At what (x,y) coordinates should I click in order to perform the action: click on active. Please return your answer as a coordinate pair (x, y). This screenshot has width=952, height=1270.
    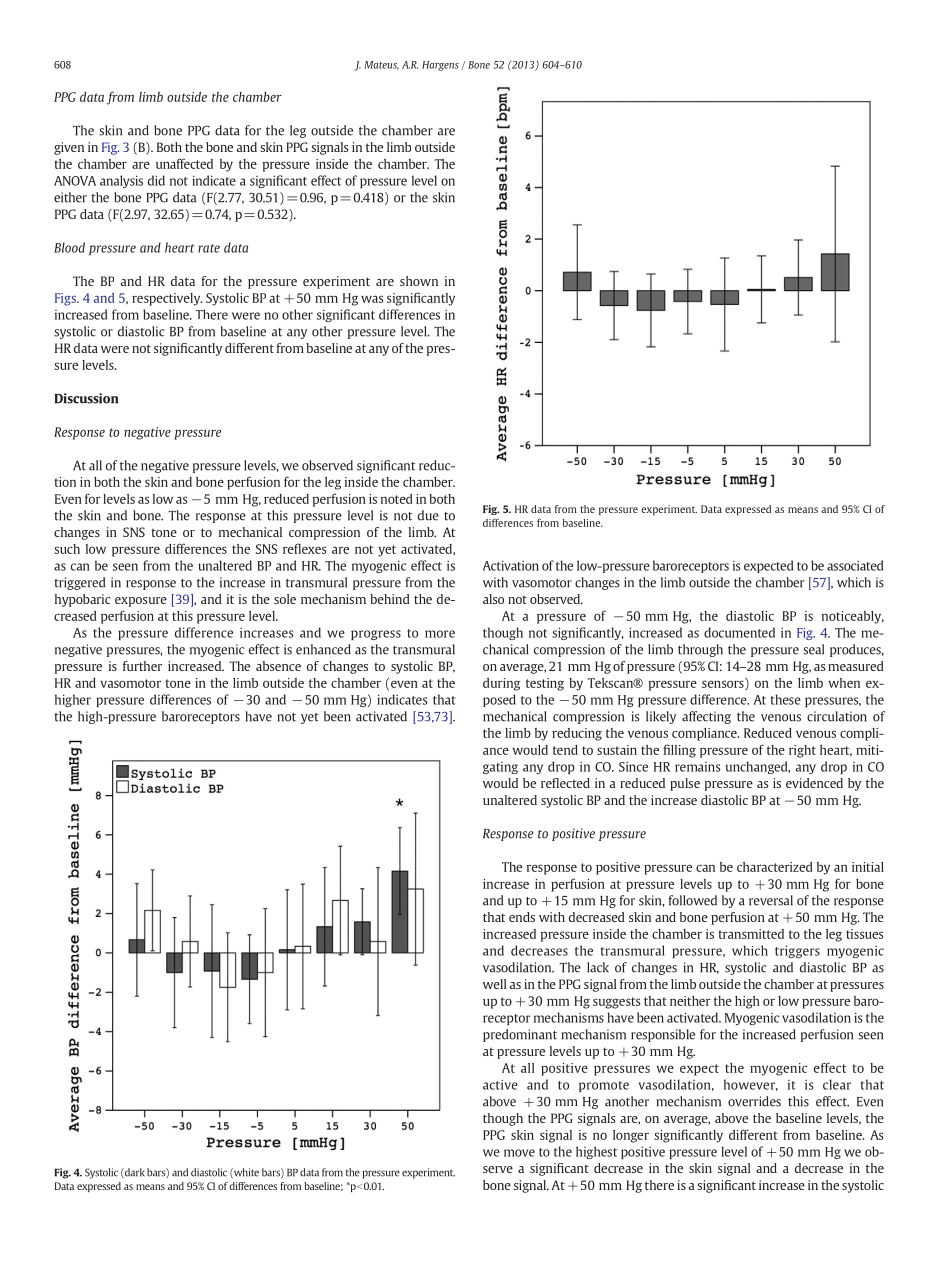
    Looking at the image, I should click on (500, 1084).
